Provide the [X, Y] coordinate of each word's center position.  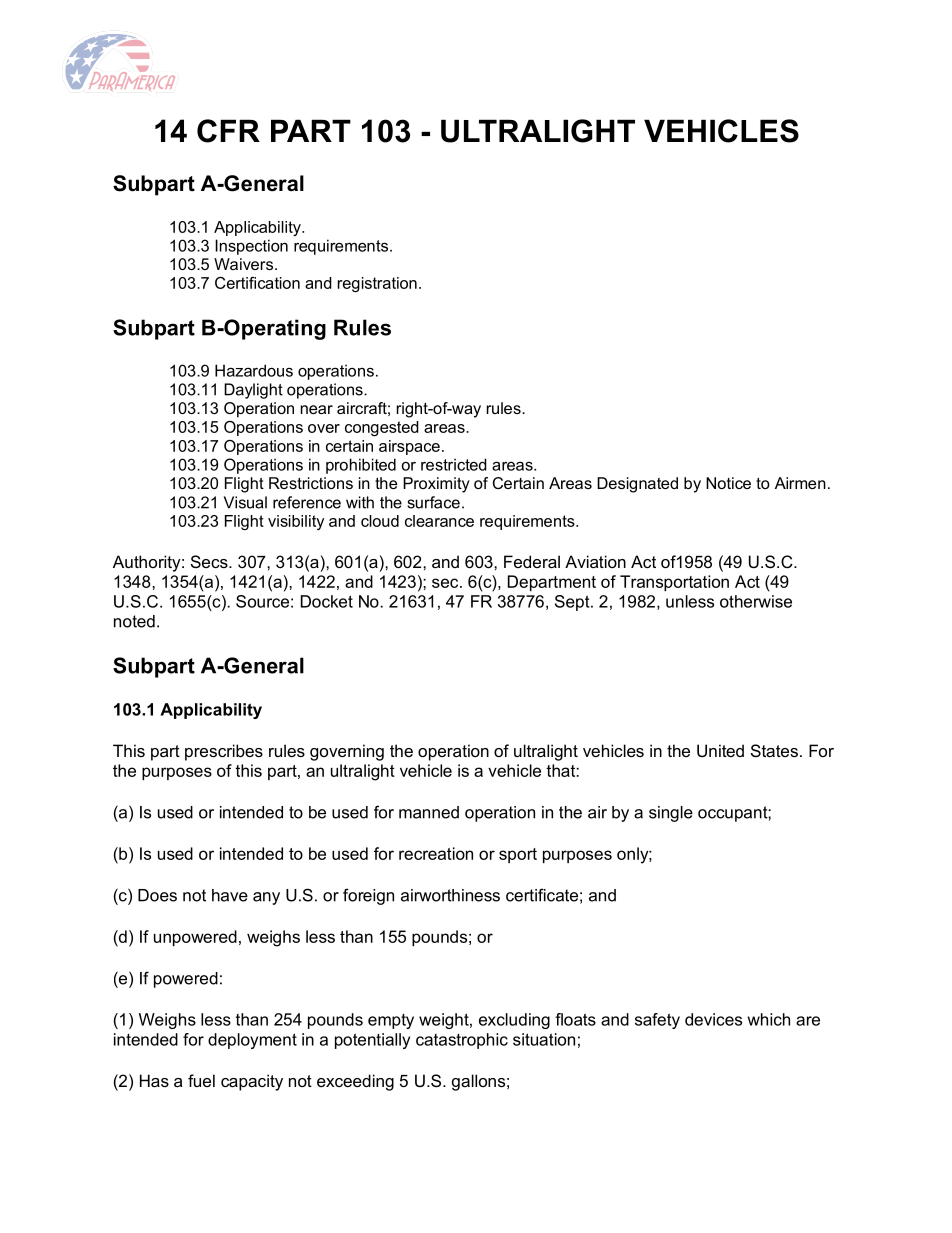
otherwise [756, 601]
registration [377, 284]
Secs [210, 561]
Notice [728, 483]
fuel [201, 1080]
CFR [228, 131]
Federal [532, 561]
